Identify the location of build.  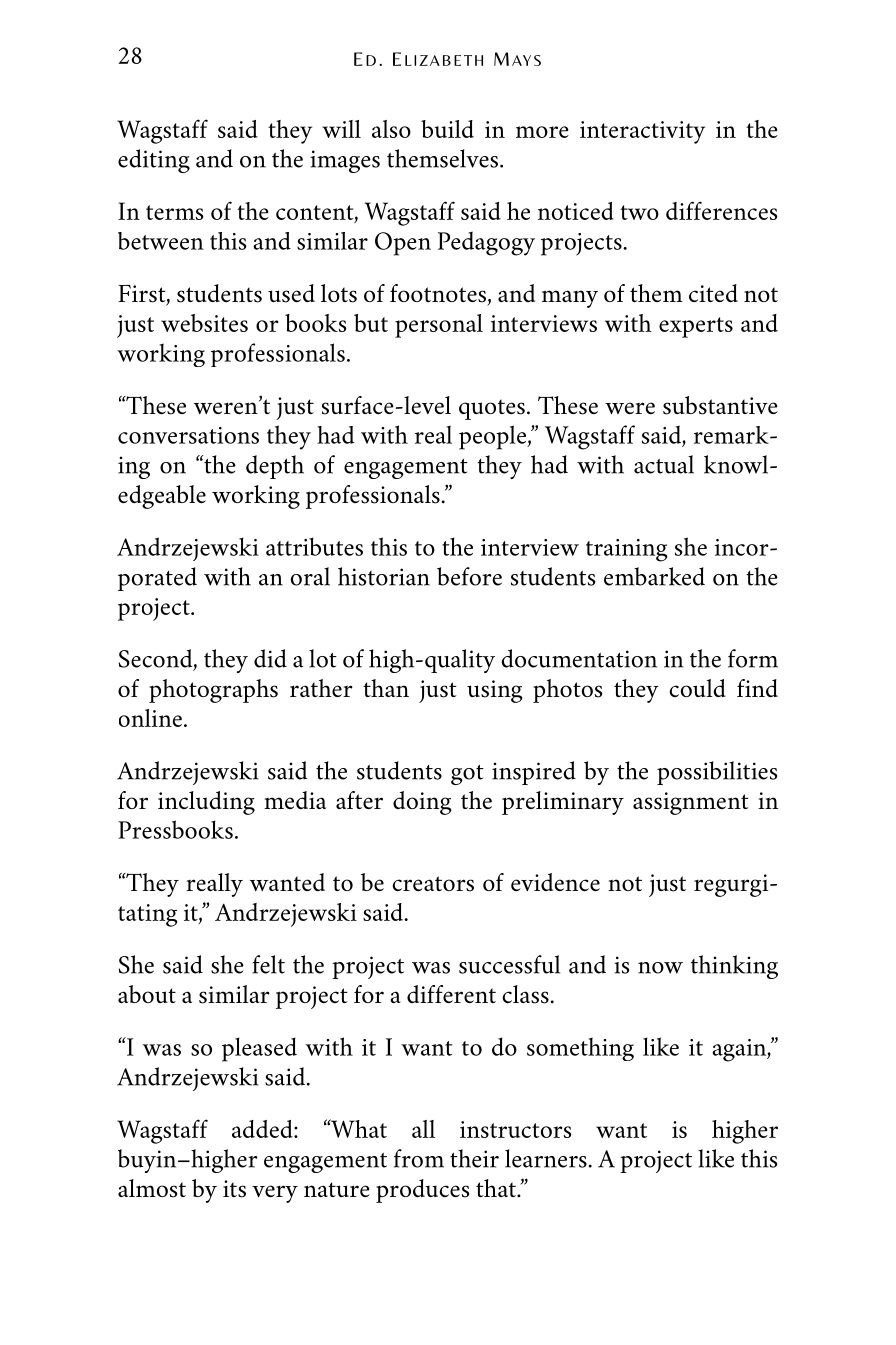
(447, 129).
